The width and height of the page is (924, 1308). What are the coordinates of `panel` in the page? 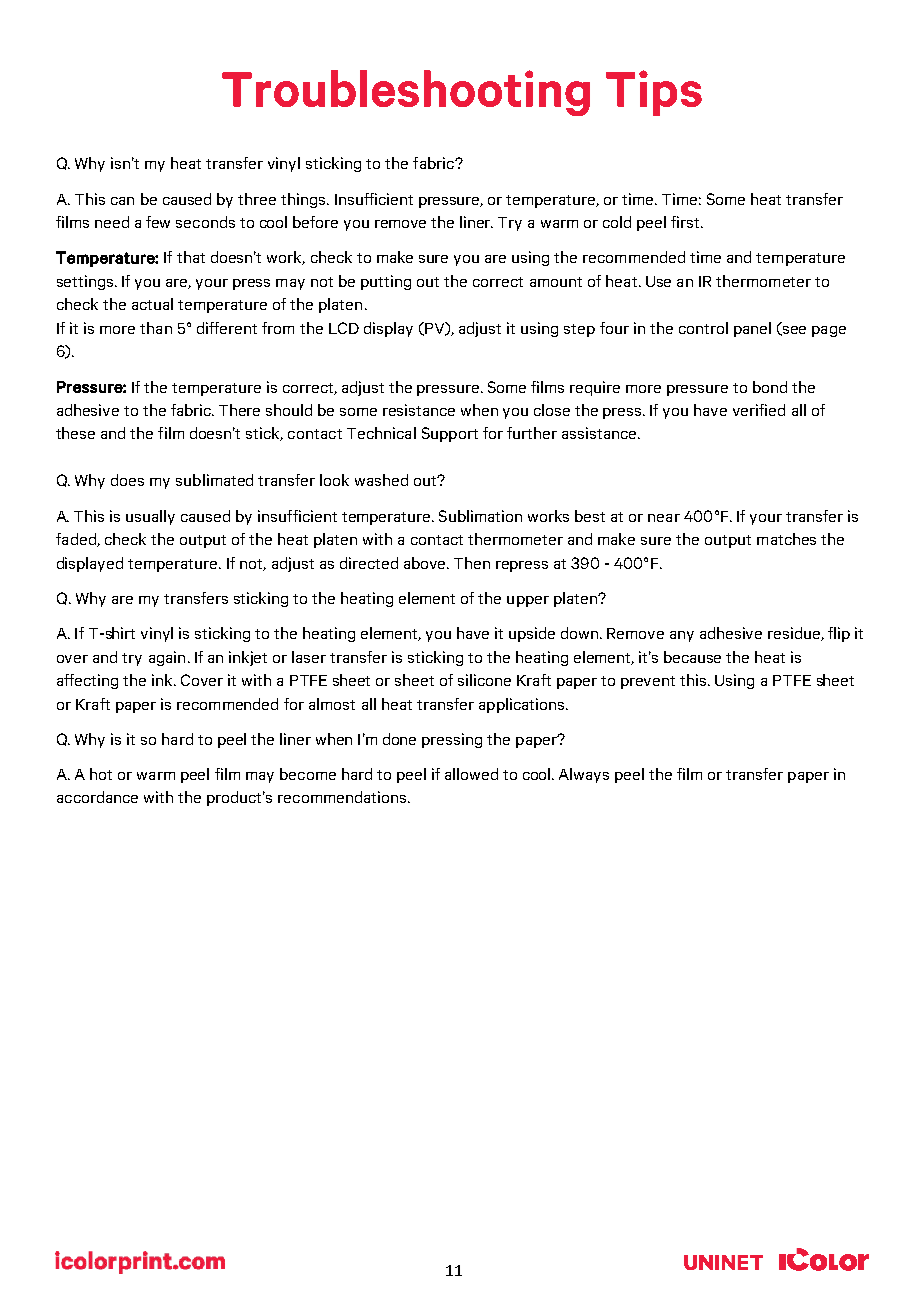 It's located at (752, 329).
